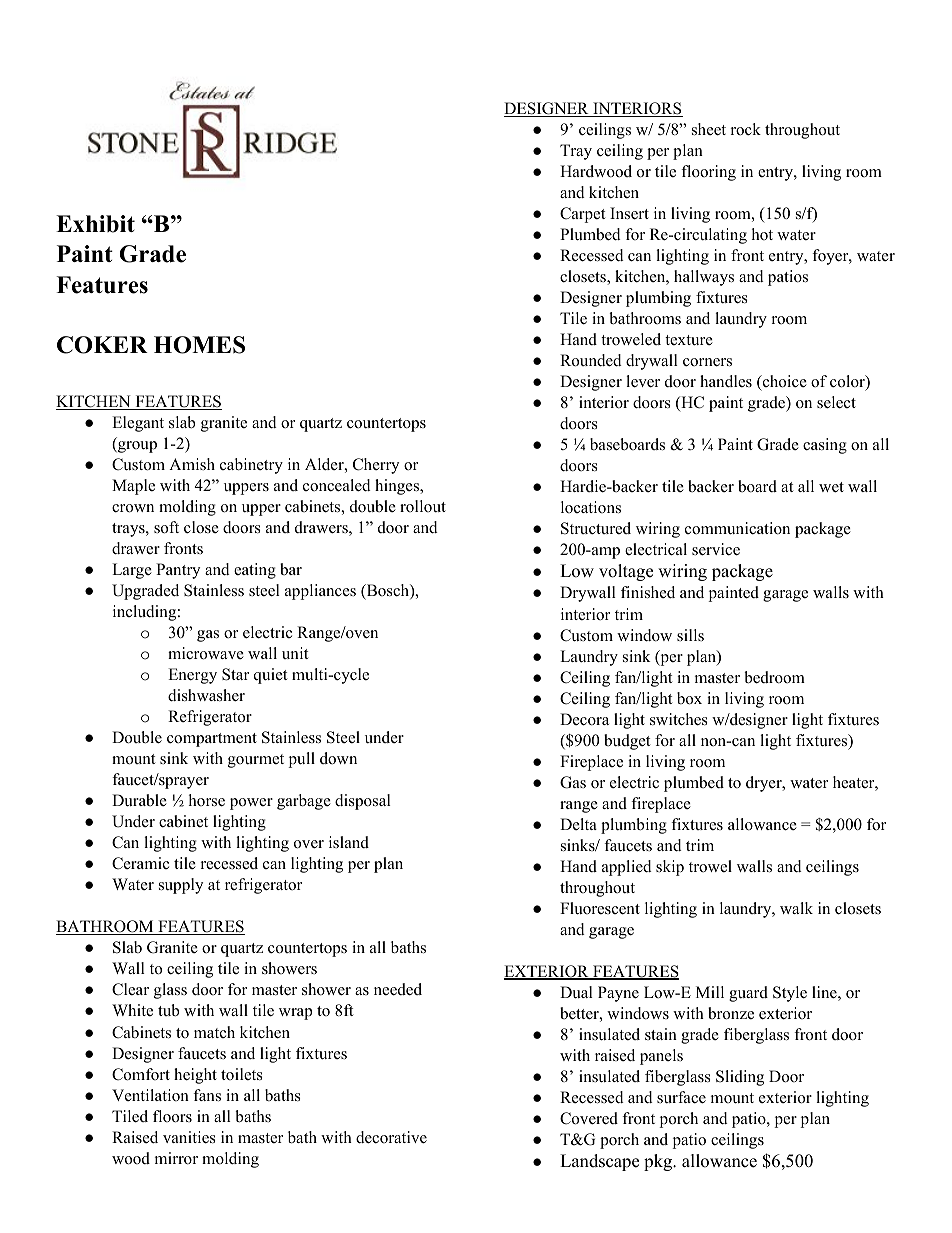 Image resolution: width=952 pixels, height=1233 pixels. What do you see at coordinates (178, 571) in the screenshot?
I see `Pantry` at bounding box center [178, 571].
